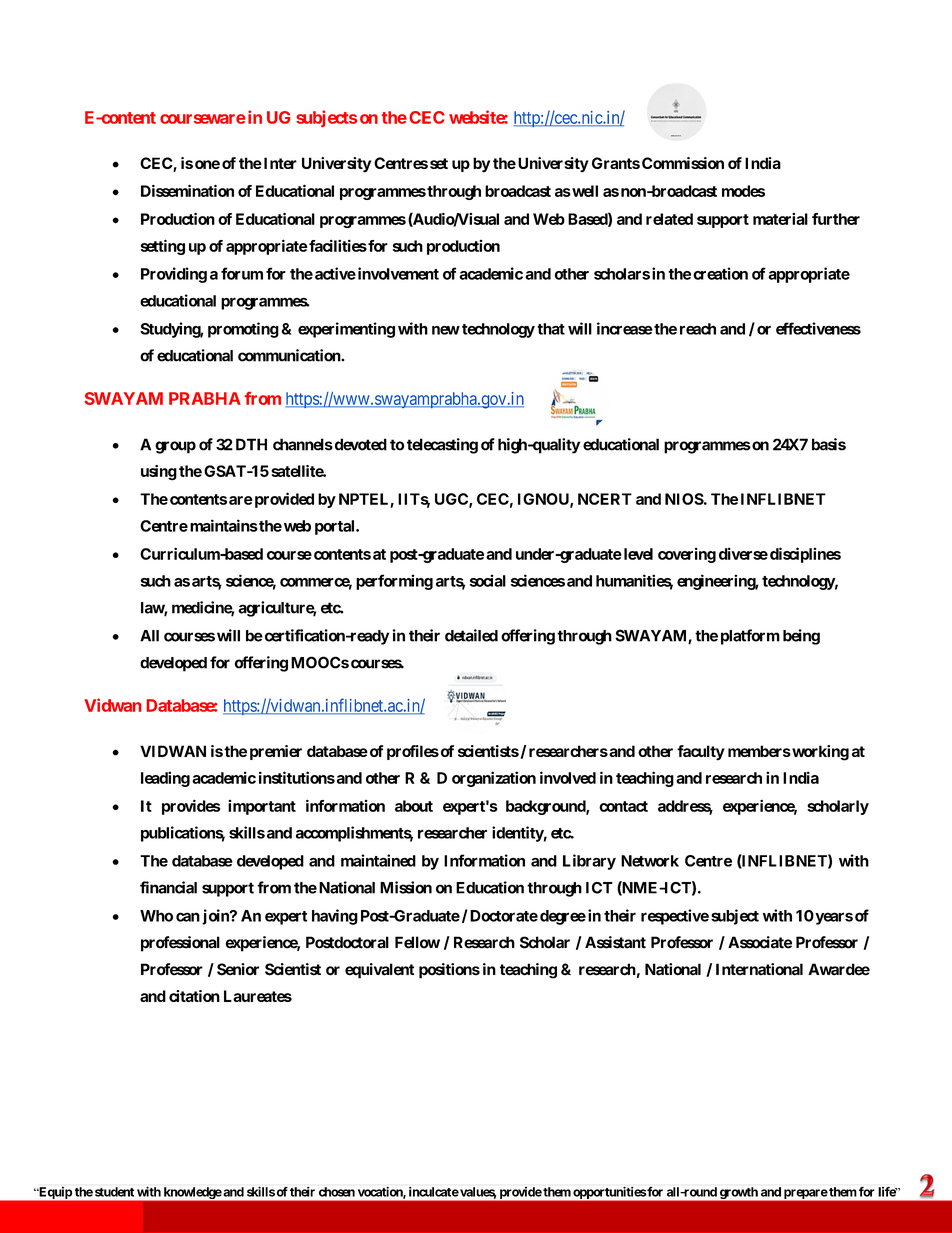  Describe the element at coordinates (442, 446) in the image. I see `telecasting` at that location.
